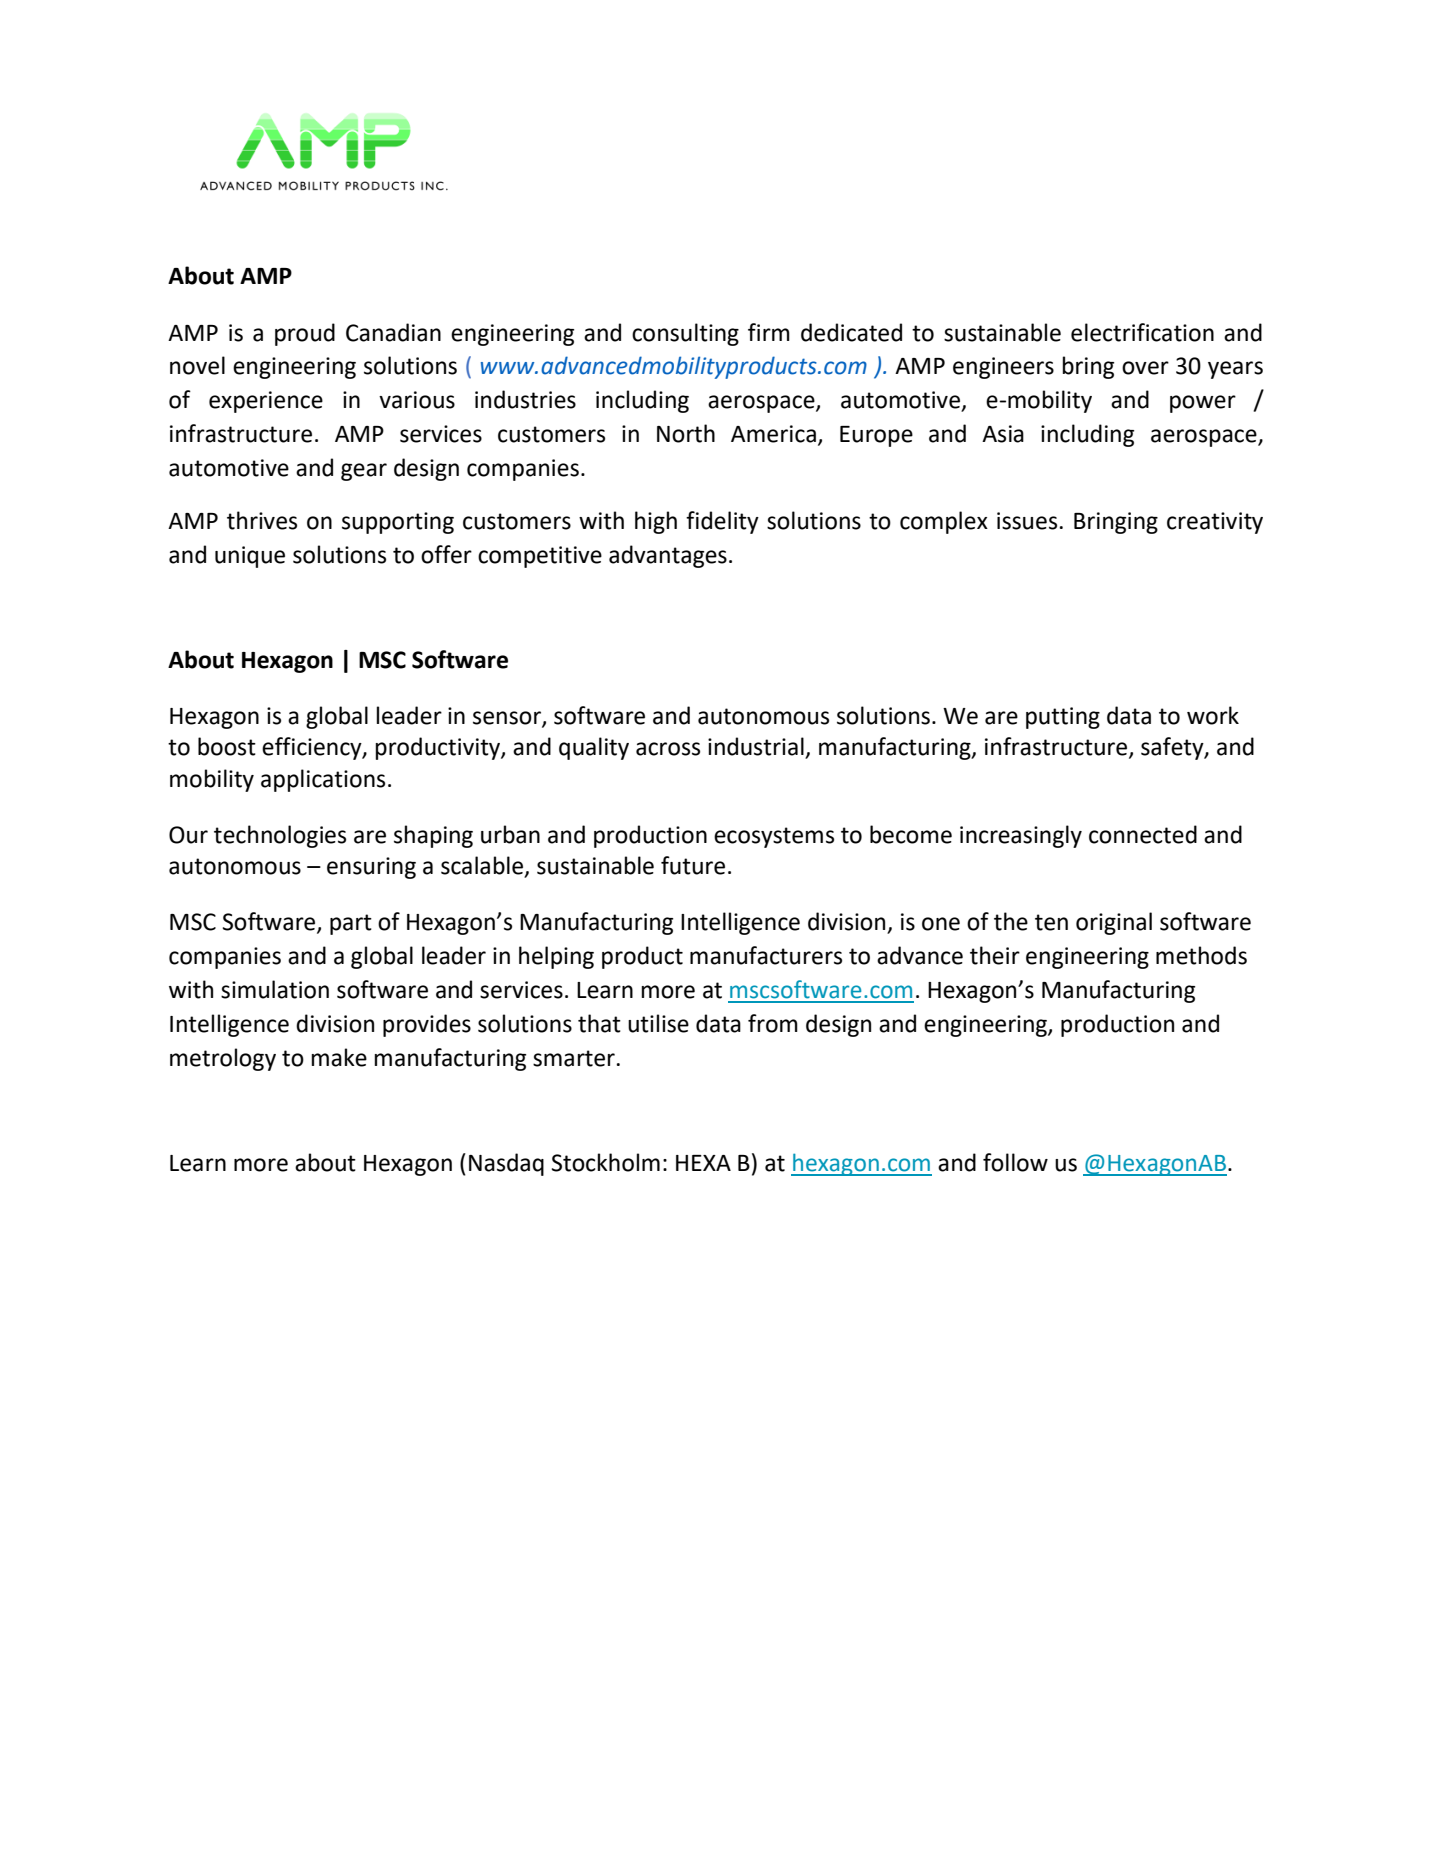 This document has width=1432, height=1853. What do you see at coordinates (668, 749) in the document?
I see `across` at bounding box center [668, 749].
